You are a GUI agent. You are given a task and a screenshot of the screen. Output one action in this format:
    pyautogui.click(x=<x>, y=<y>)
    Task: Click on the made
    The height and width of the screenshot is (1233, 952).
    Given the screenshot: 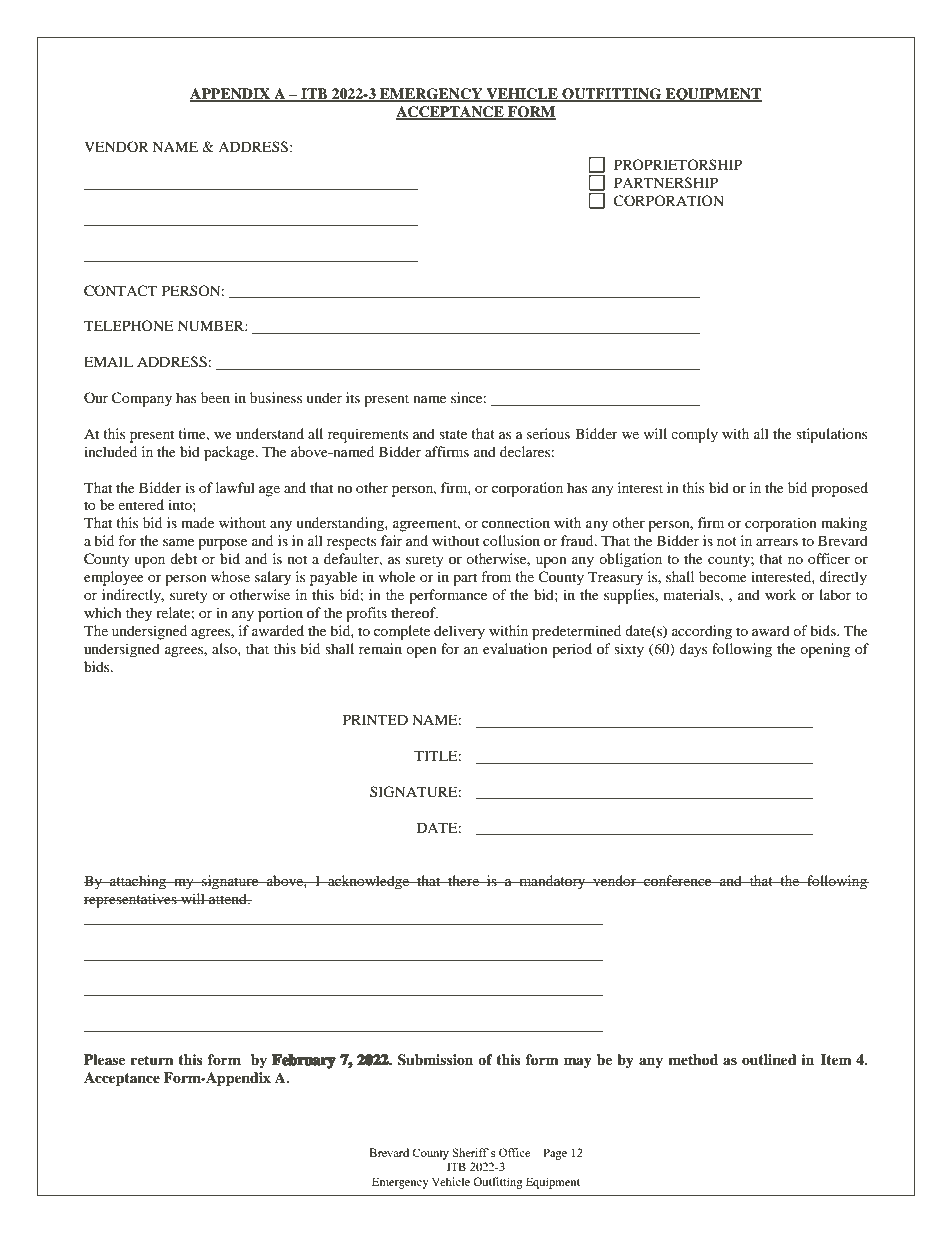 What is the action you would take?
    pyautogui.click(x=197, y=522)
